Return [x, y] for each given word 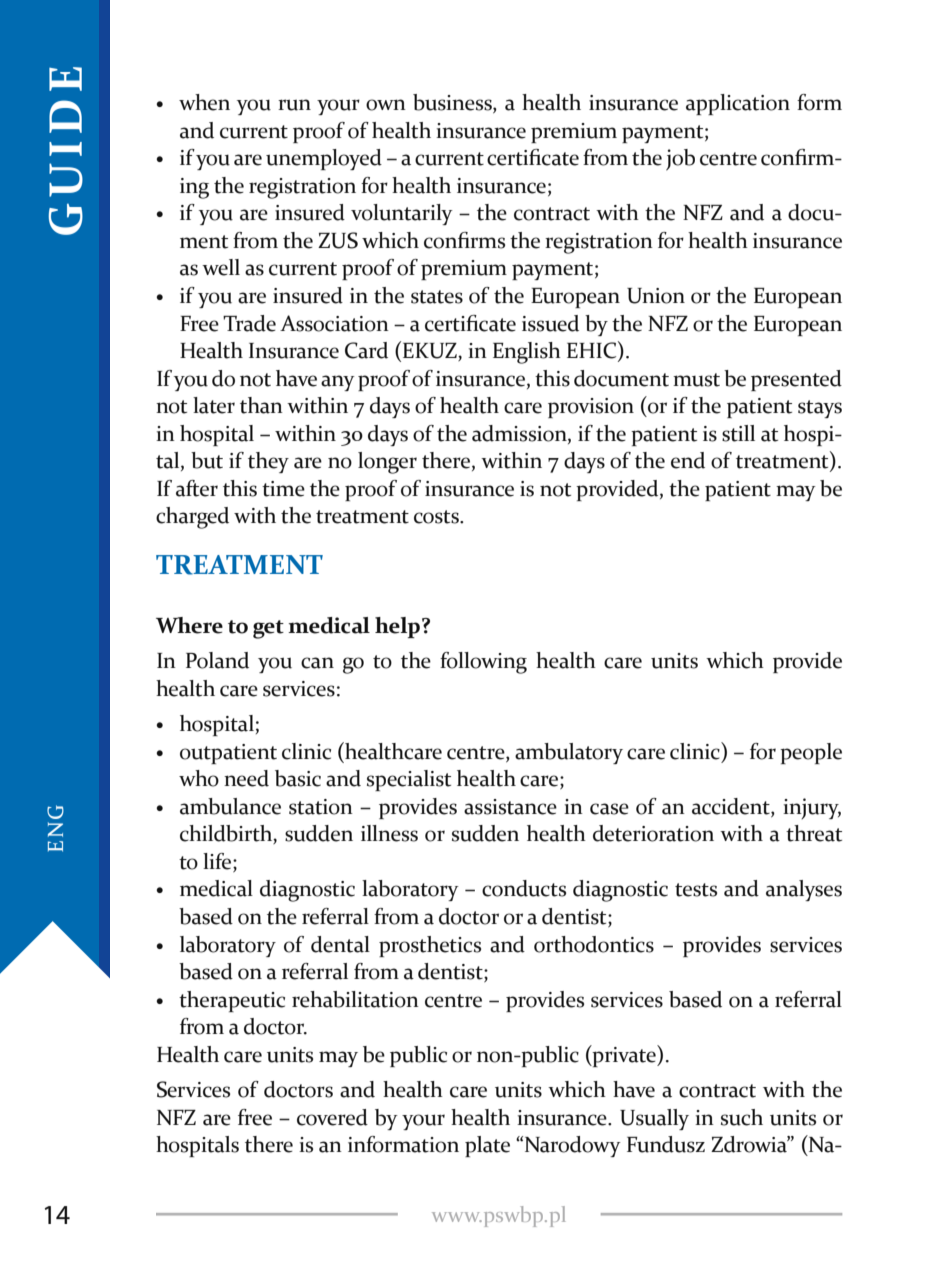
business [453, 103]
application [738, 104]
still [738, 433]
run [294, 105]
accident [732, 807]
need [246, 778]
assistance [510, 807]
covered [332, 1117]
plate [487, 1146]
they [268, 462]
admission [520, 434]
